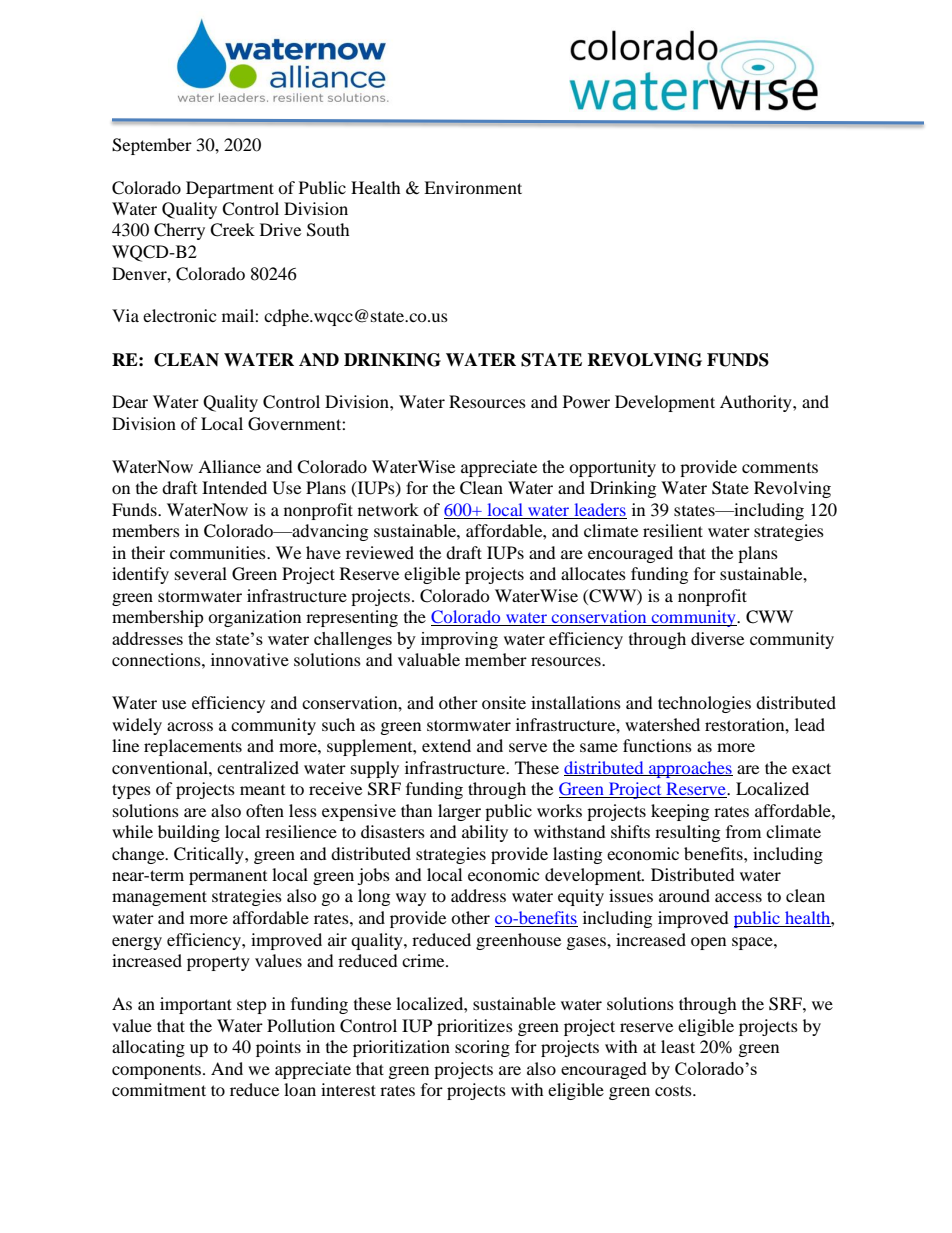 The image size is (952, 1233). What do you see at coordinates (229, 466) in the image?
I see `Alliance` at bounding box center [229, 466].
